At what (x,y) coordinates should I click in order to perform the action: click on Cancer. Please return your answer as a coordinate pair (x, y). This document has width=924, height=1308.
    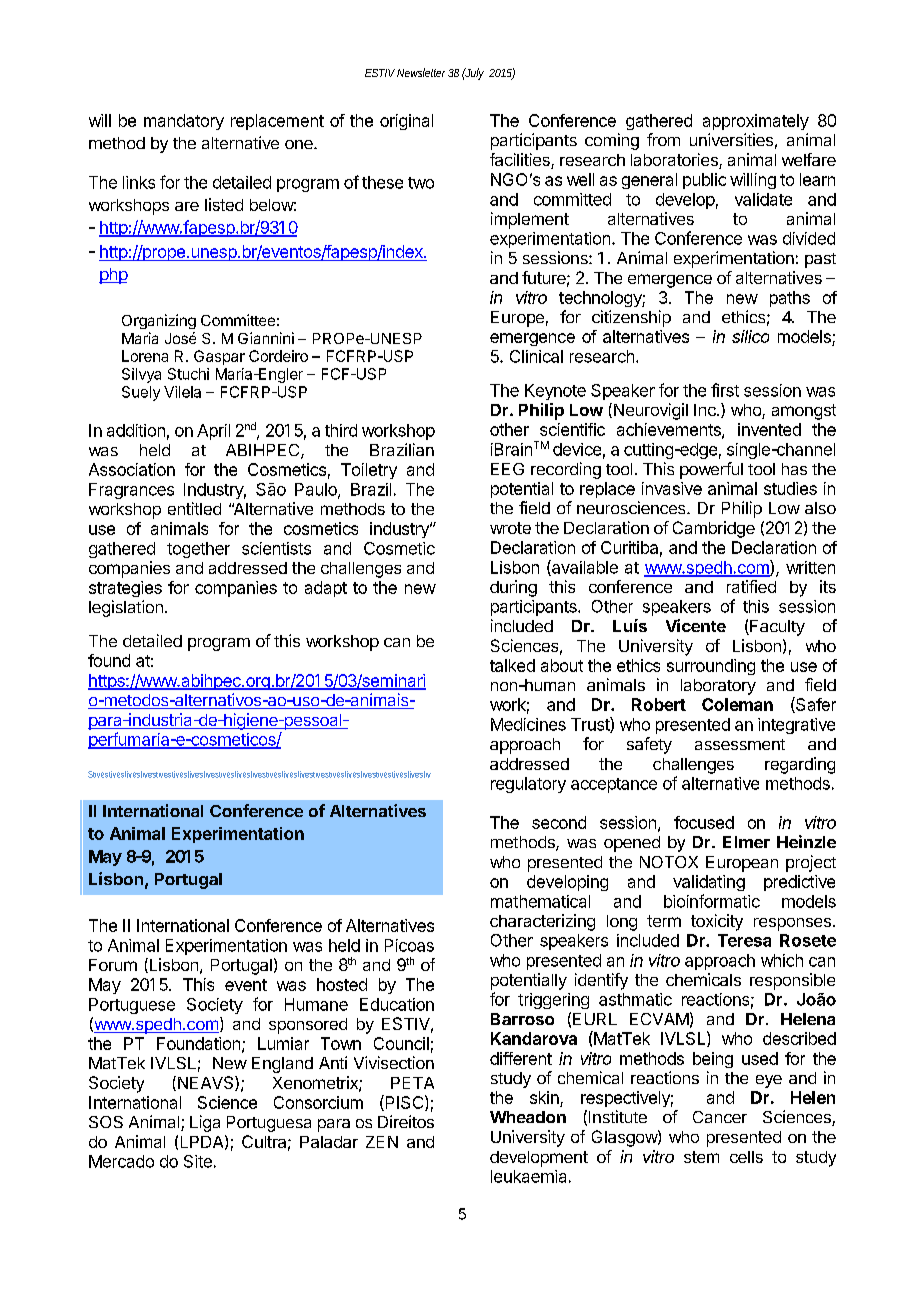
    Looking at the image, I should click on (720, 1117).
